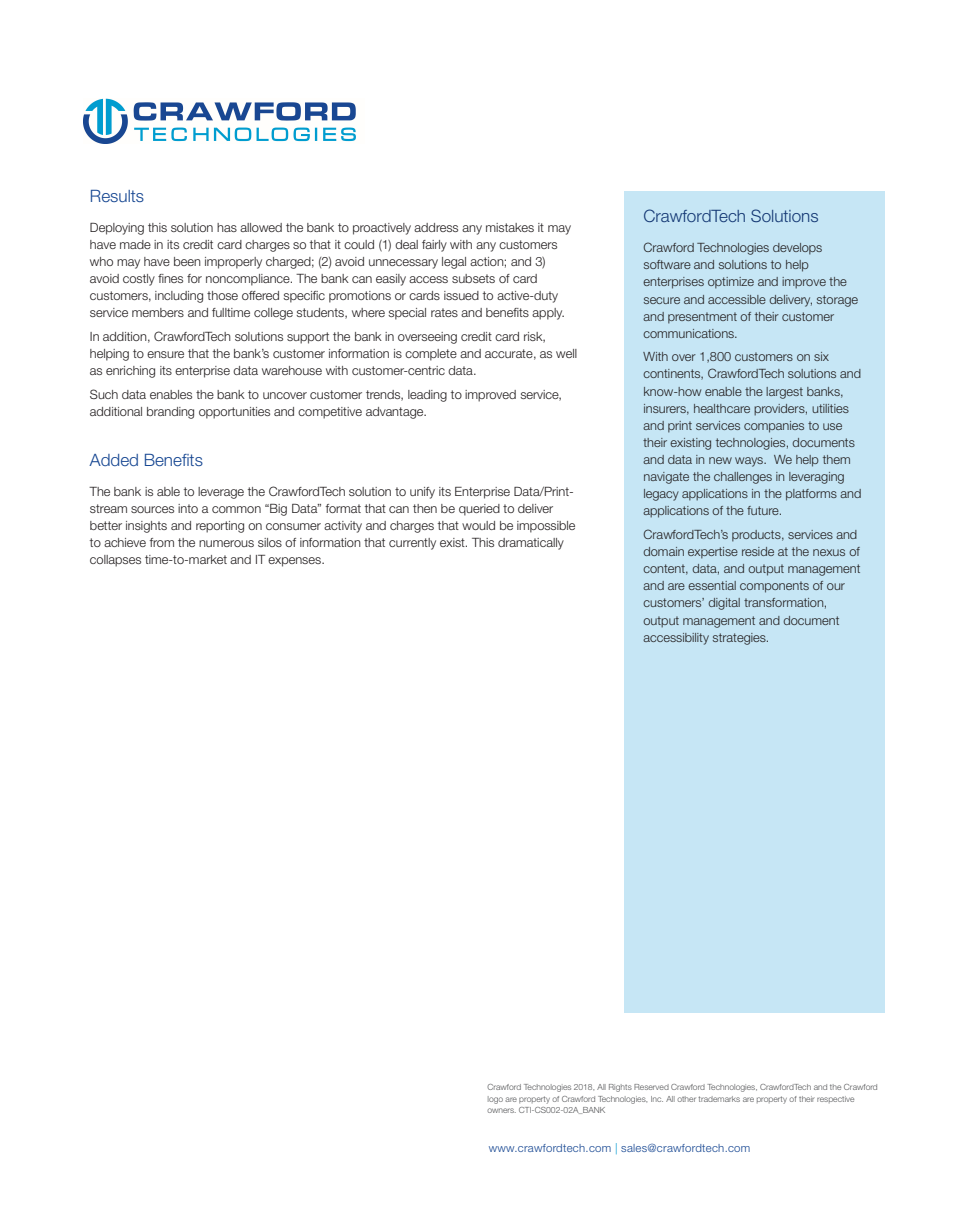  Describe the element at coordinates (774, 427) in the screenshot. I see `companies` at that location.
